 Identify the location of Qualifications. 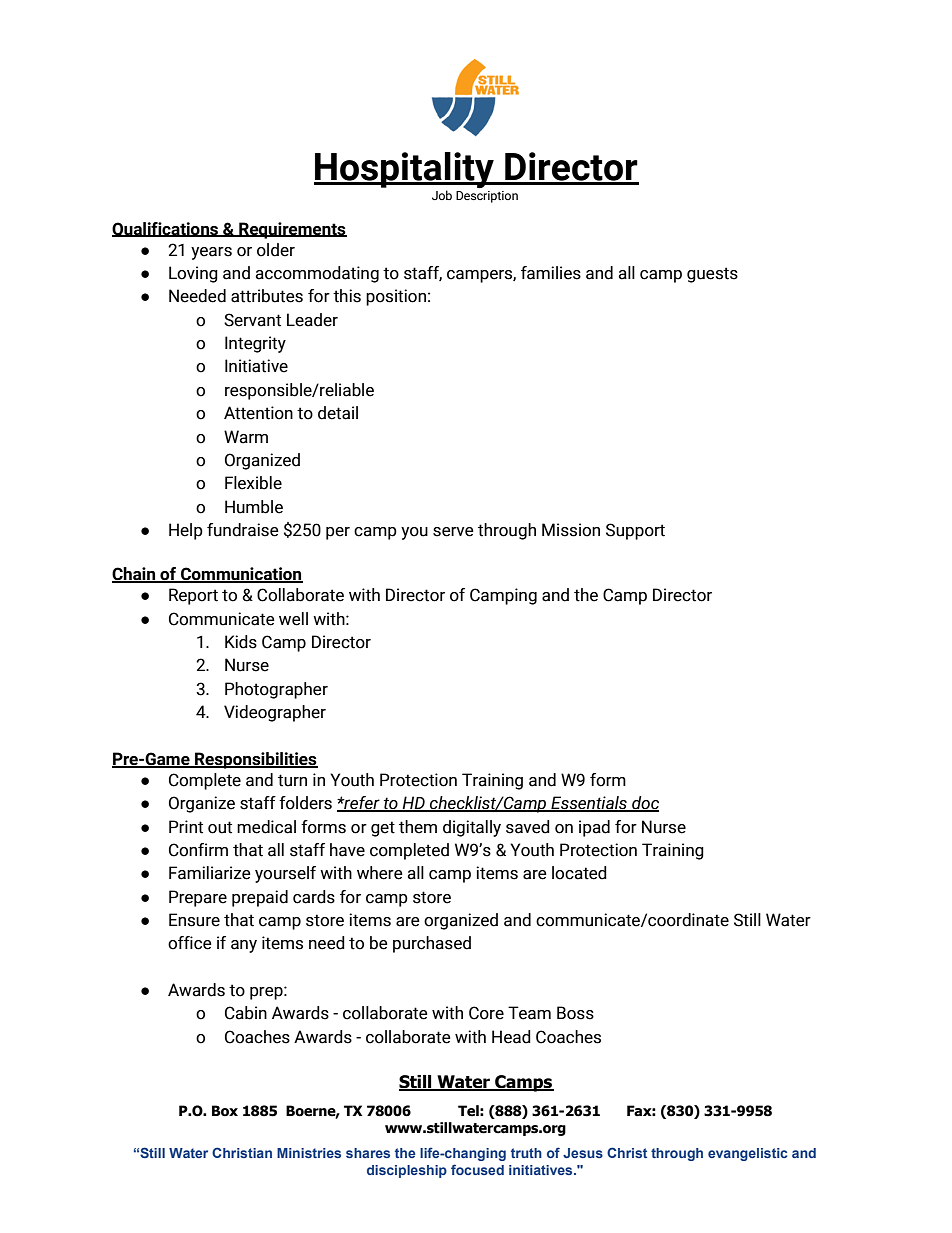
(166, 229).
